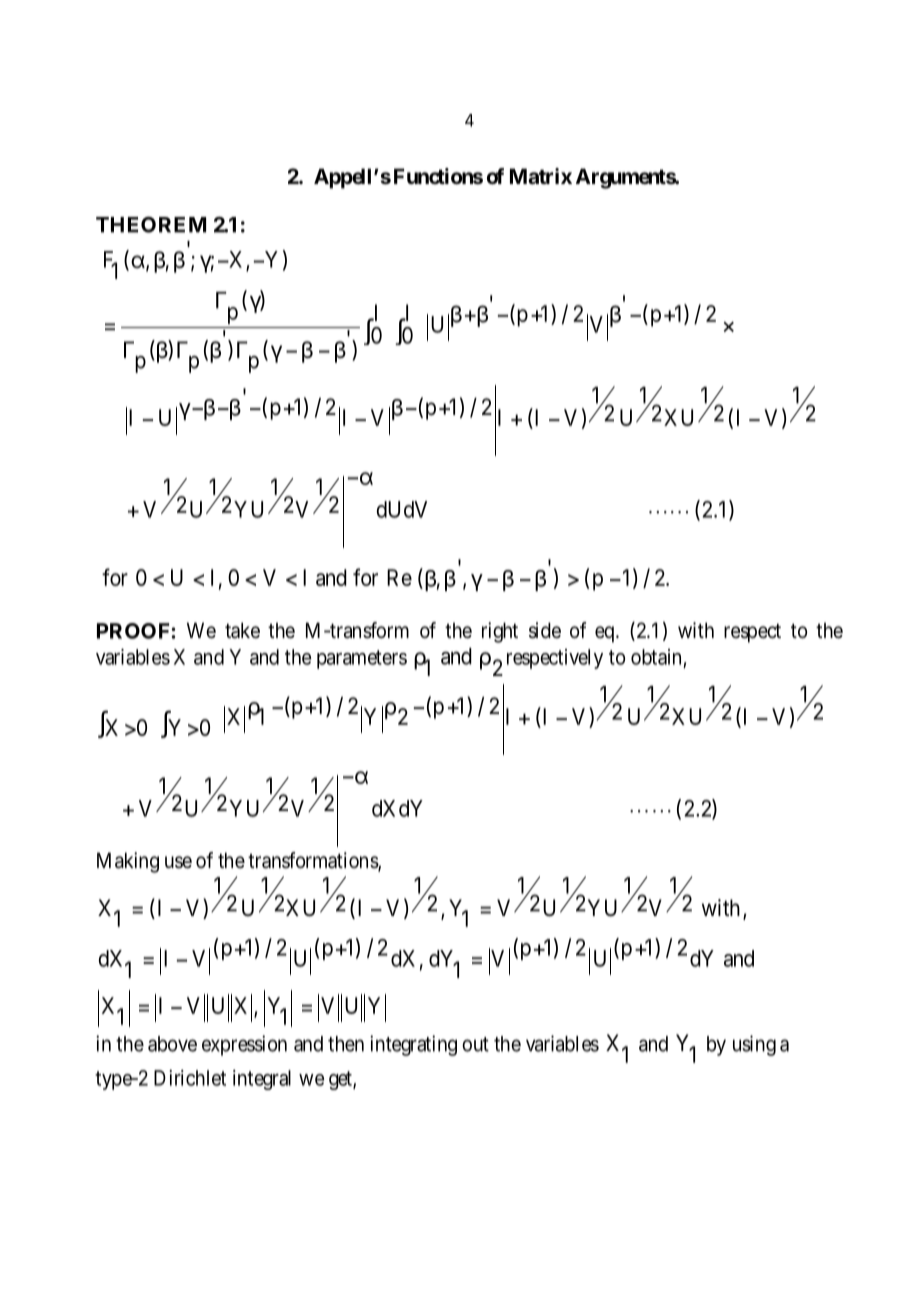  What do you see at coordinates (500, 632) in the screenshot?
I see `right` at bounding box center [500, 632].
